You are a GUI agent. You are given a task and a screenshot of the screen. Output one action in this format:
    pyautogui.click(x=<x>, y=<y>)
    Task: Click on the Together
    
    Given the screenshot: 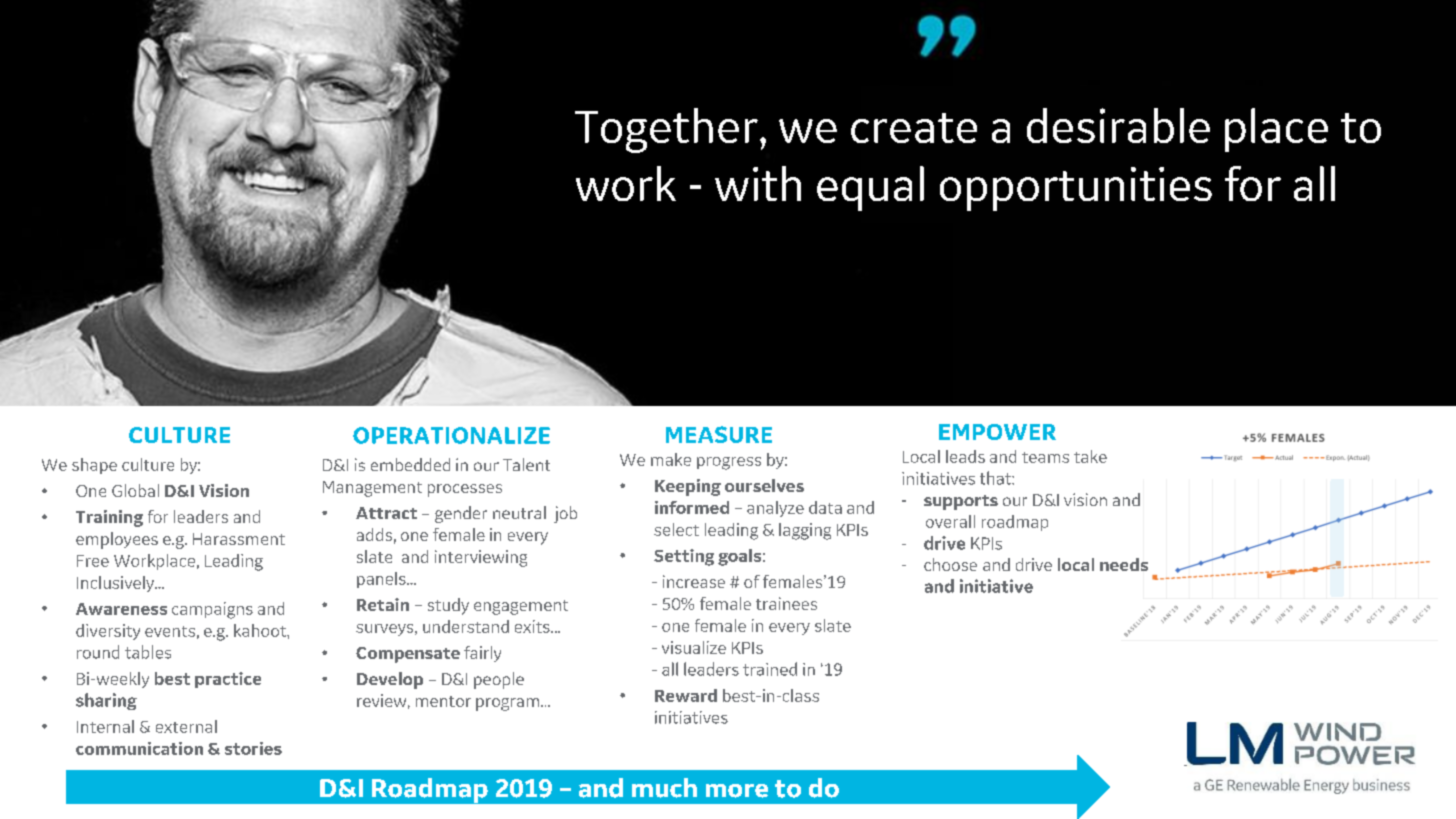 What is the action you would take?
    pyautogui.click(x=666, y=130)
